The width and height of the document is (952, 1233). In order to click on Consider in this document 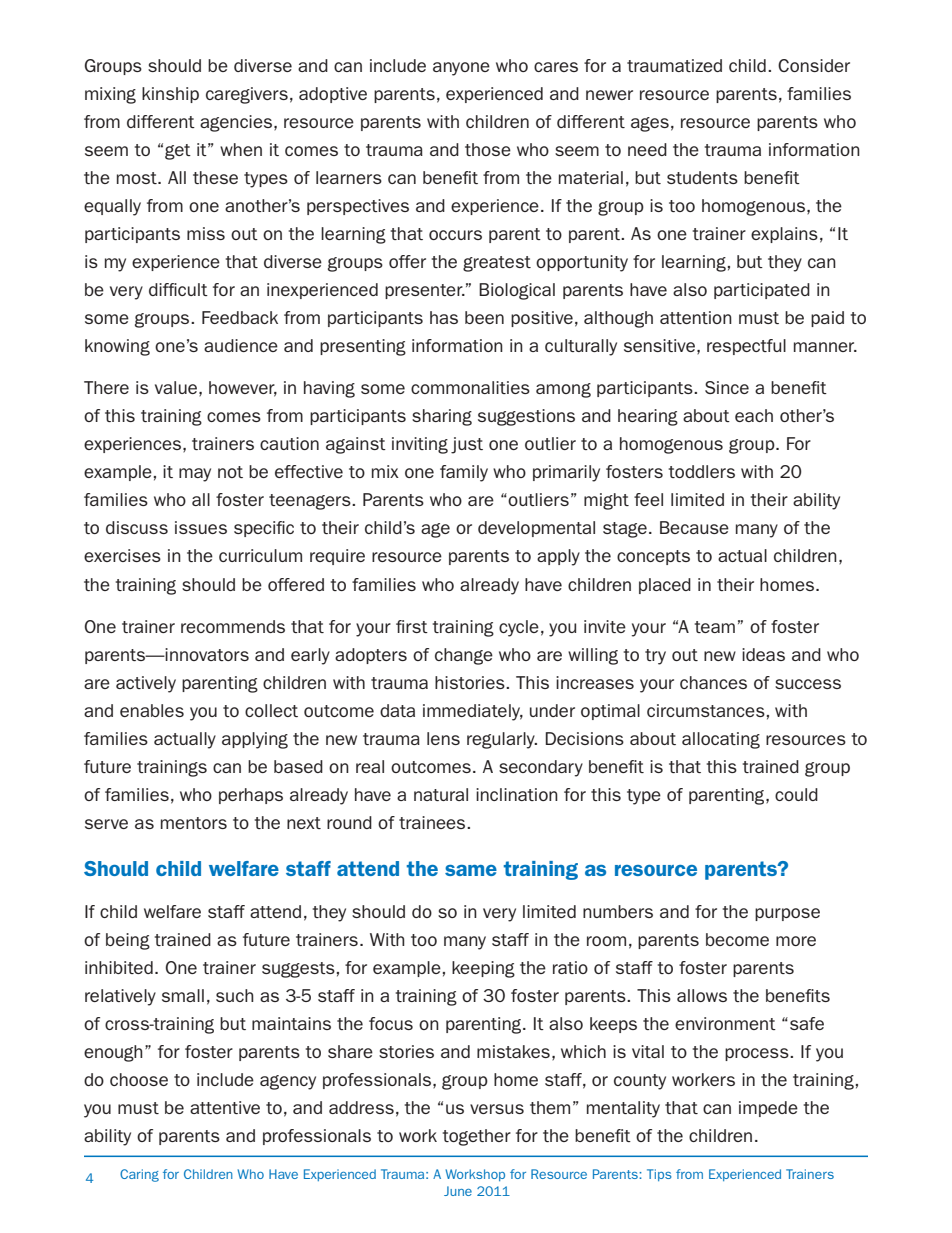, I will do `click(814, 65)`.
